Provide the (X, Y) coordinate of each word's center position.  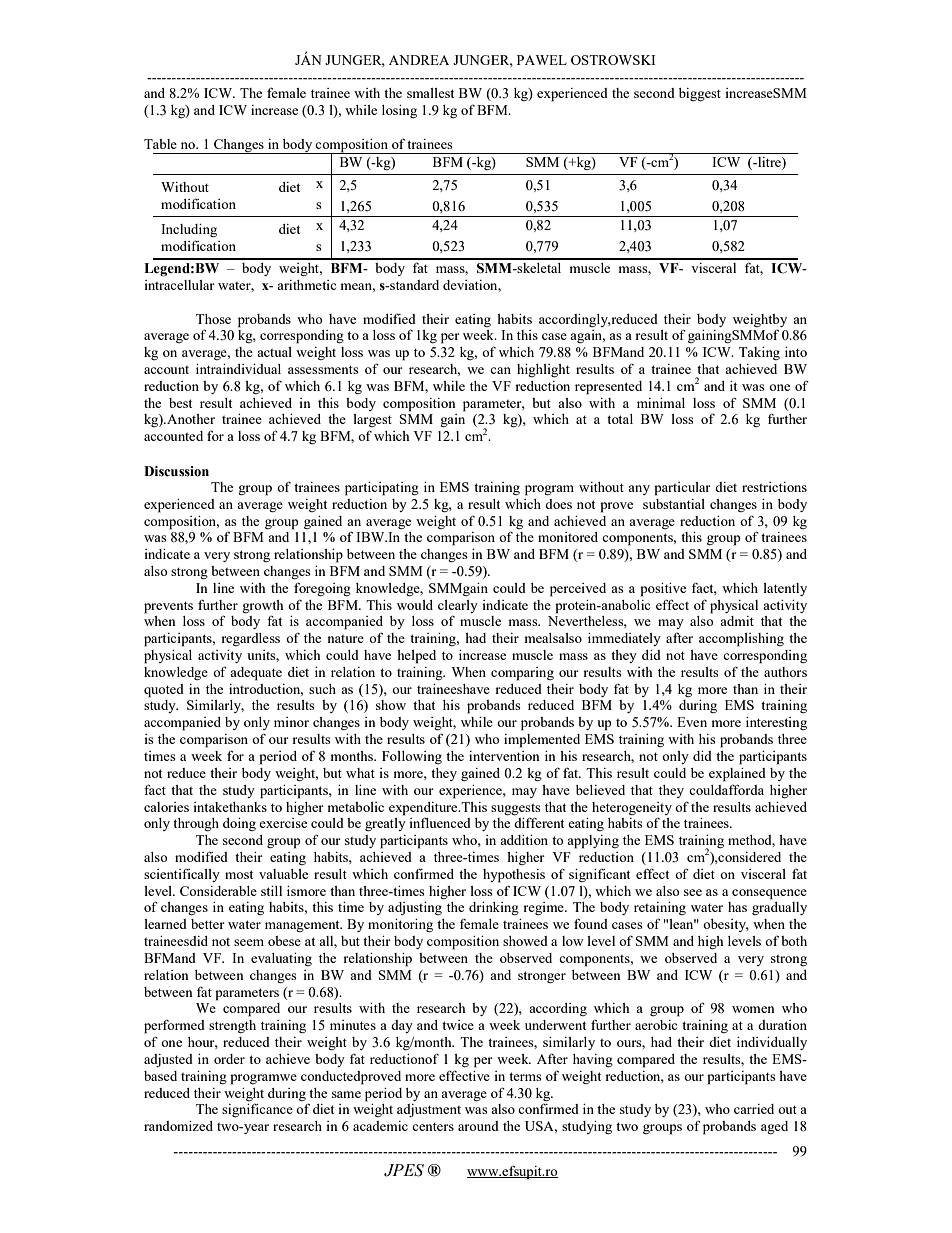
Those (213, 319)
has (737, 907)
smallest (430, 93)
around (478, 1126)
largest (372, 420)
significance (257, 1110)
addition (524, 840)
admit (737, 621)
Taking (759, 353)
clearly (458, 606)
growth (263, 606)
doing (239, 824)
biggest (700, 94)
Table (160, 144)
